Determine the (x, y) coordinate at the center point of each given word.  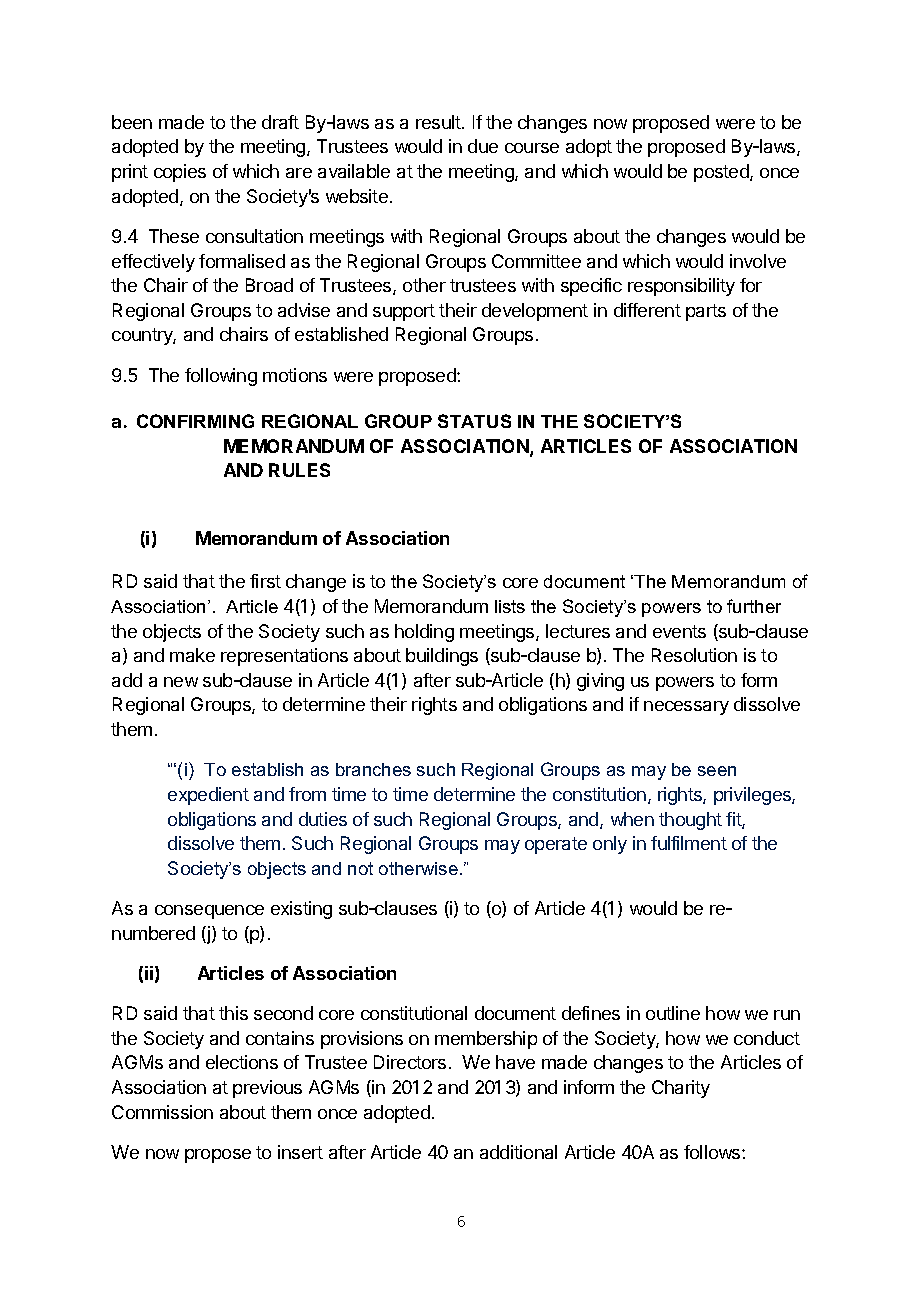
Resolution (694, 655)
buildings (442, 657)
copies (180, 173)
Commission (162, 1112)
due (483, 146)
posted (722, 173)
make (192, 655)
